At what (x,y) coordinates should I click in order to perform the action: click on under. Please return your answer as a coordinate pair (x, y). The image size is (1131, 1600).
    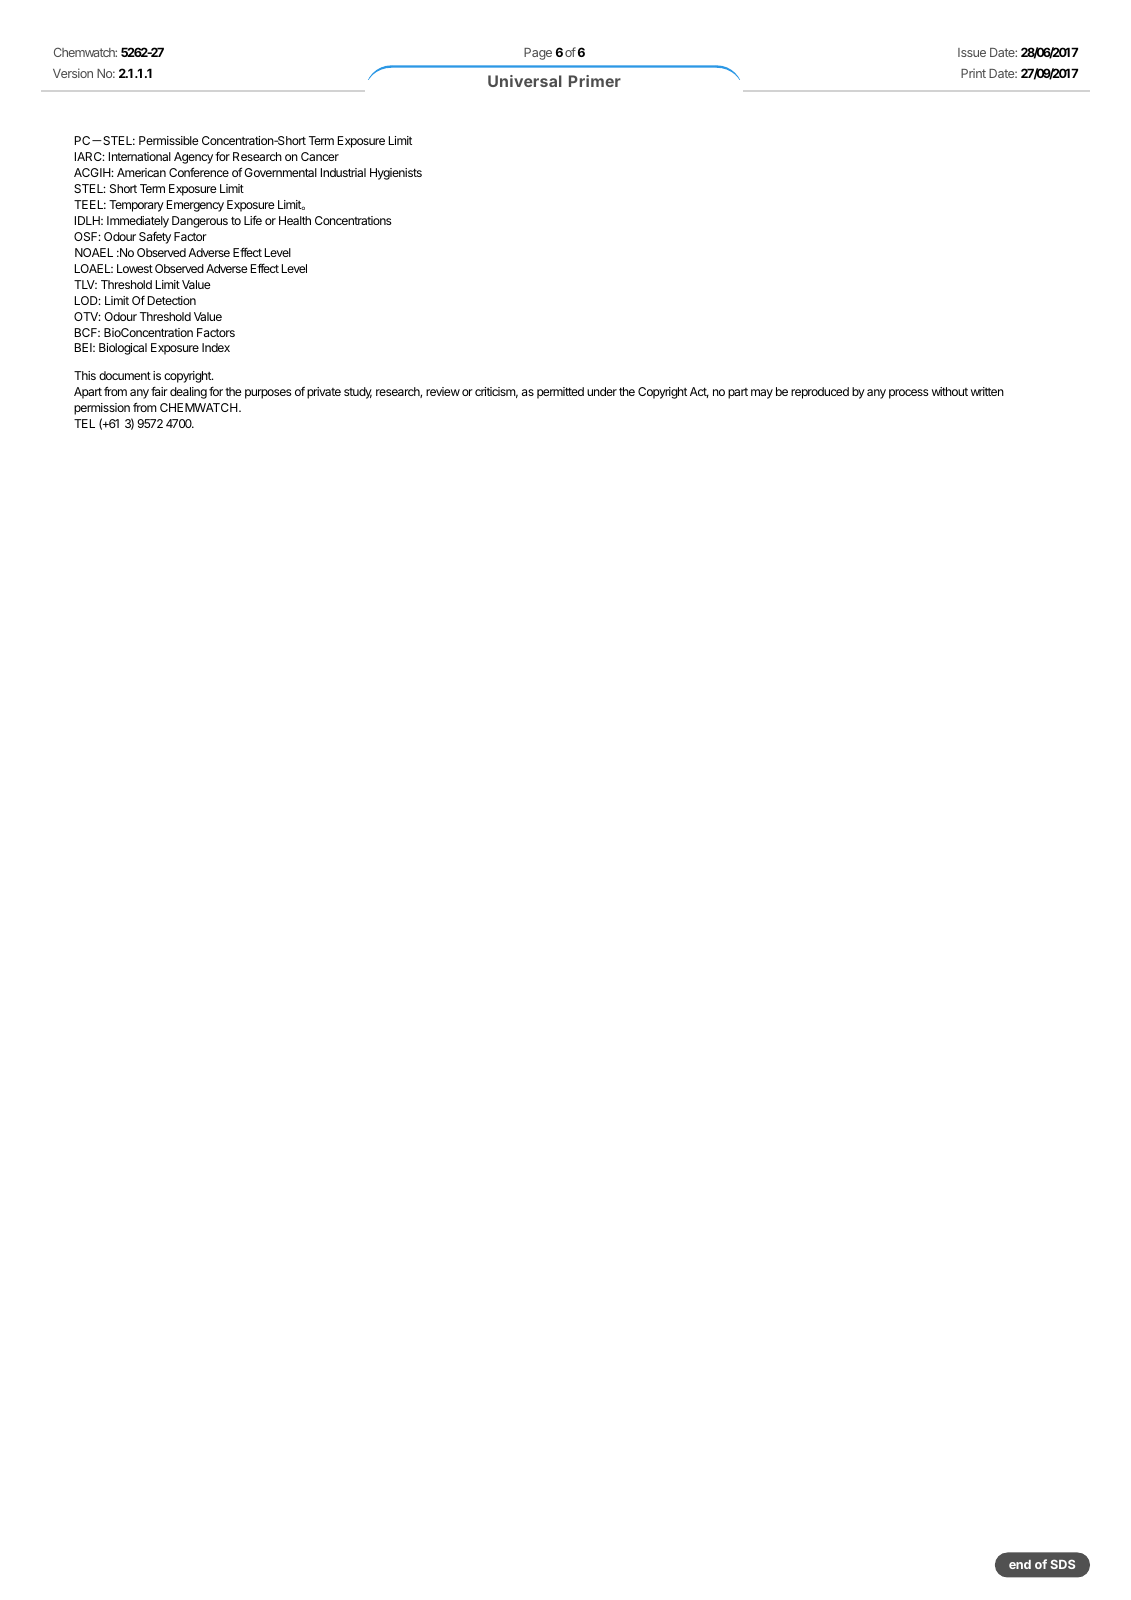
    Looking at the image, I should click on (602, 391).
